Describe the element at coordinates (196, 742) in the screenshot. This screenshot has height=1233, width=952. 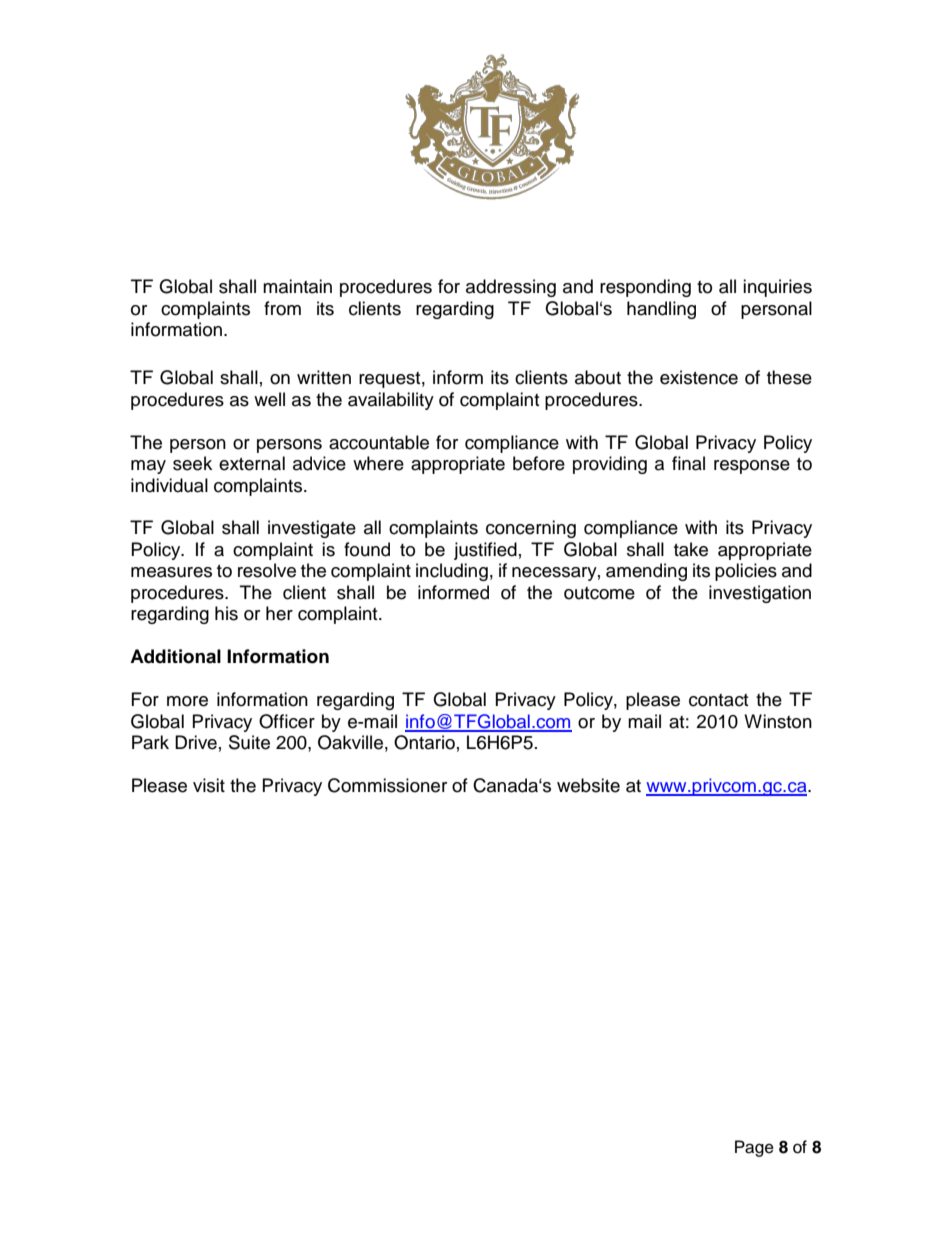
I see `Drive` at that location.
